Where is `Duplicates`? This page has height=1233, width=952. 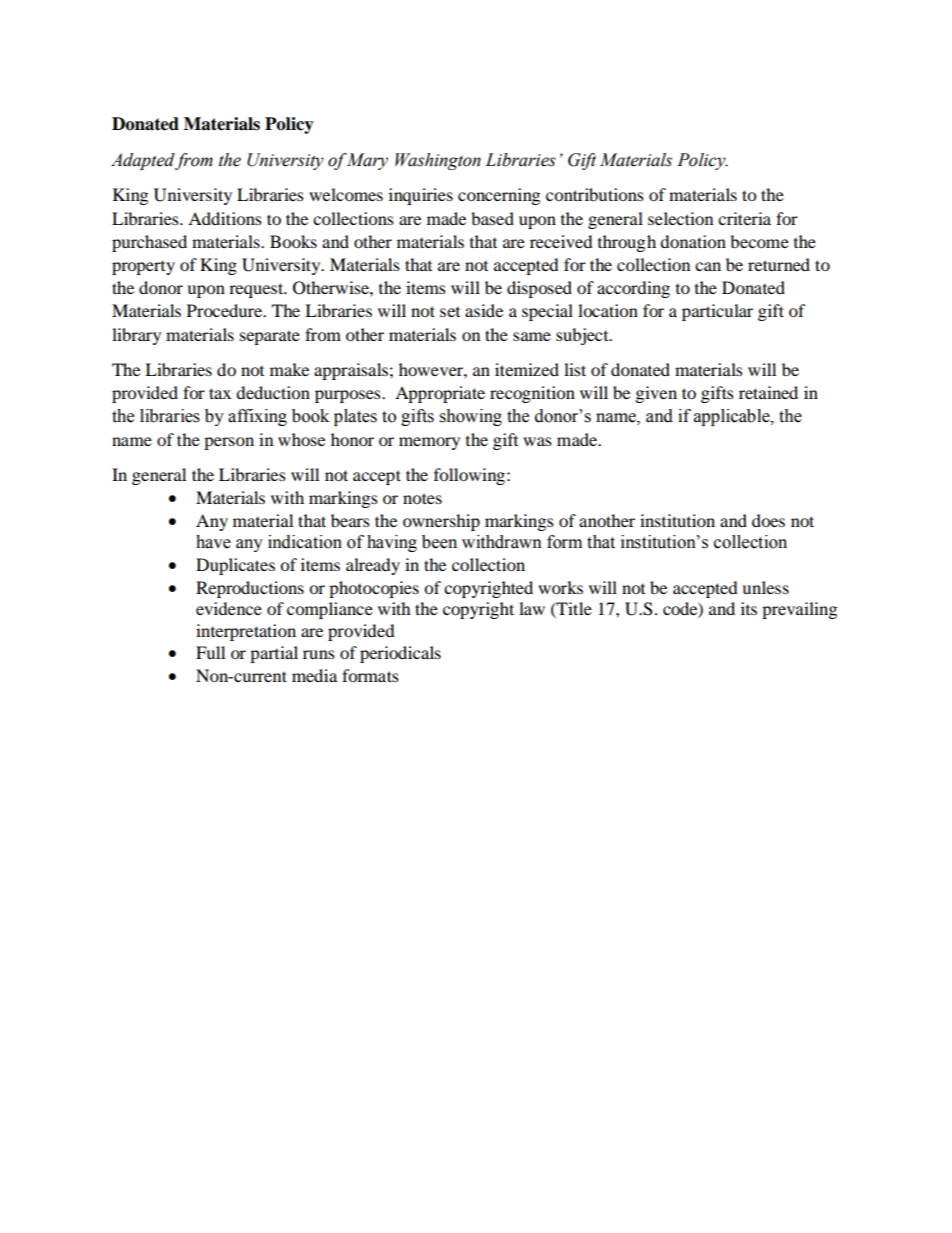 Duplicates is located at coordinates (235, 566).
